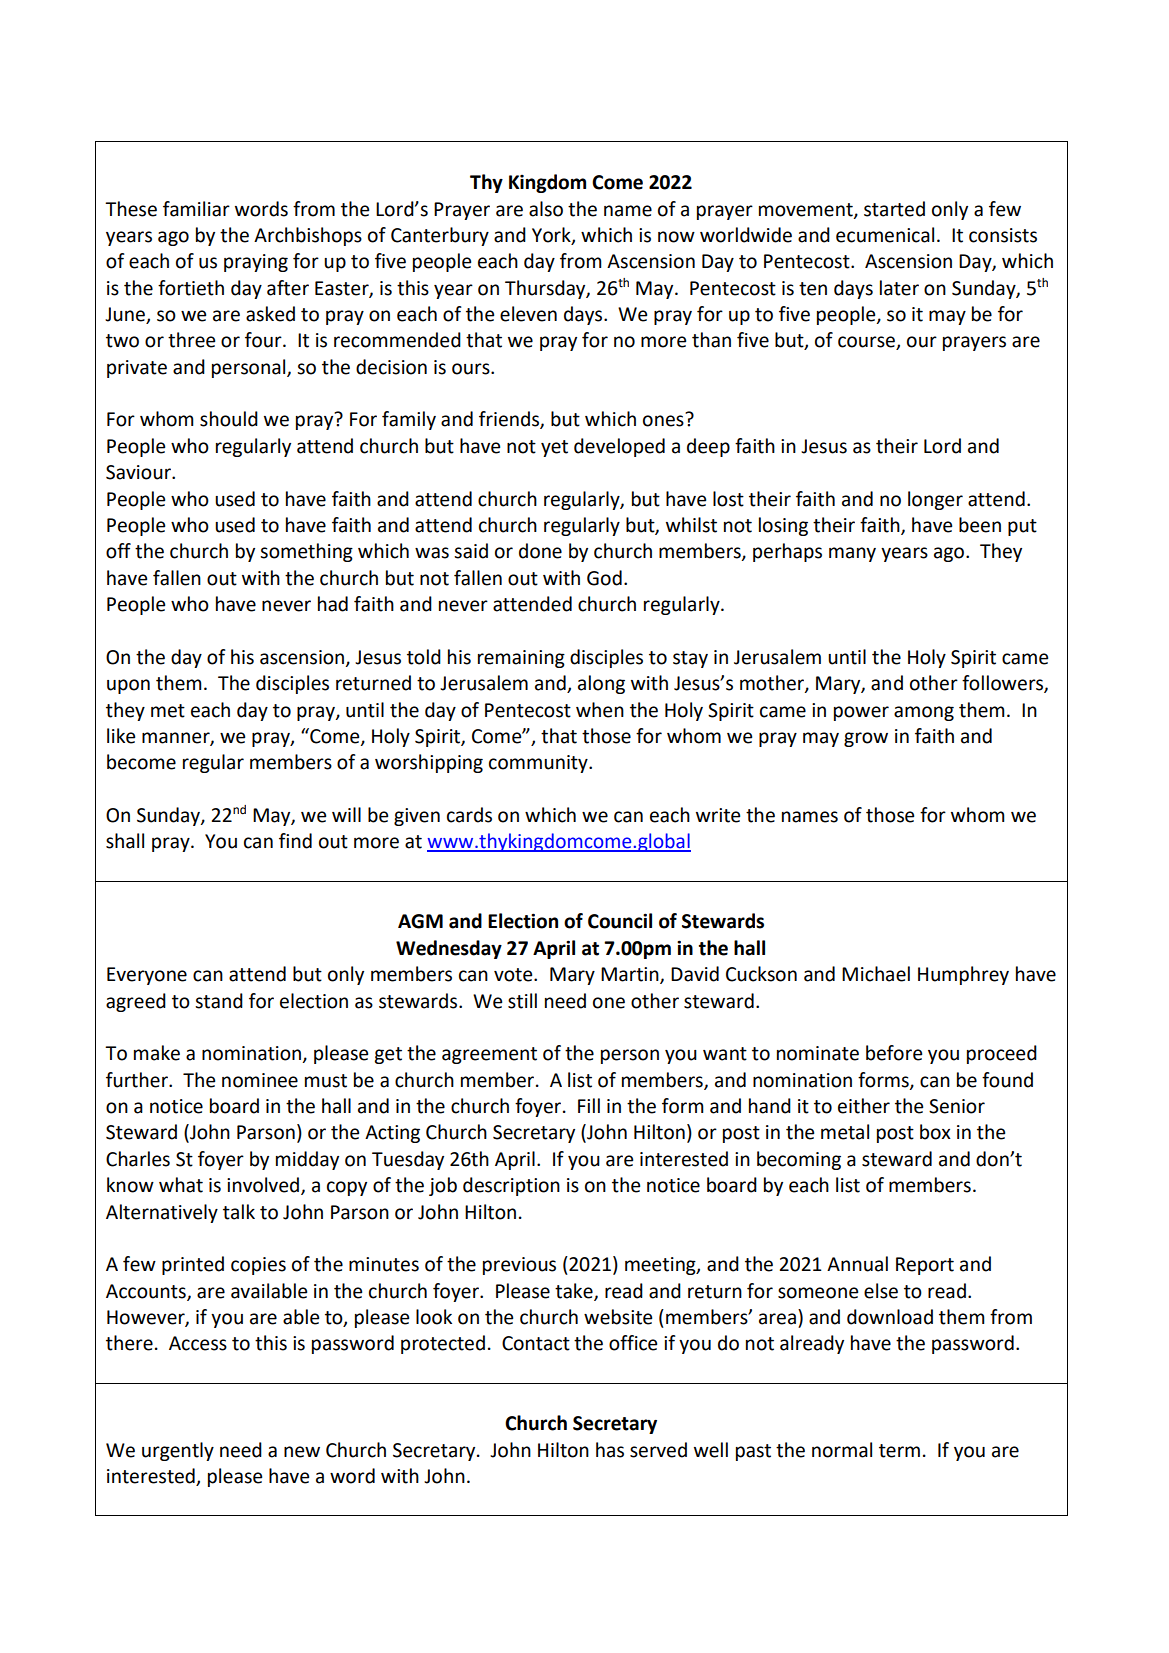 Image resolution: width=1169 pixels, height=1653 pixels. Describe the element at coordinates (260, 1080) in the screenshot. I see `nominee` at that location.
